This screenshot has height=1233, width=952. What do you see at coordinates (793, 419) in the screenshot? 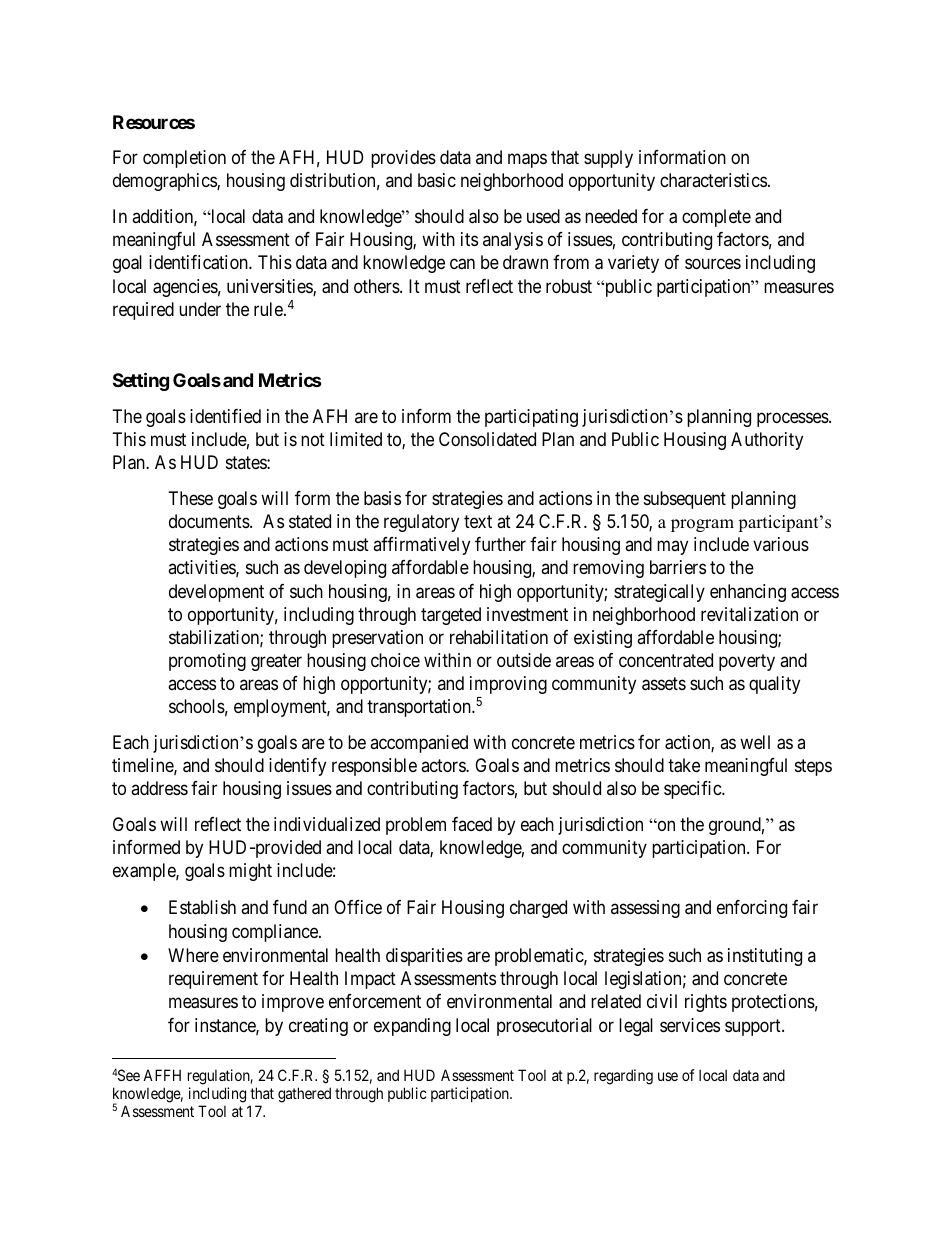
I see `processes` at bounding box center [793, 419].
